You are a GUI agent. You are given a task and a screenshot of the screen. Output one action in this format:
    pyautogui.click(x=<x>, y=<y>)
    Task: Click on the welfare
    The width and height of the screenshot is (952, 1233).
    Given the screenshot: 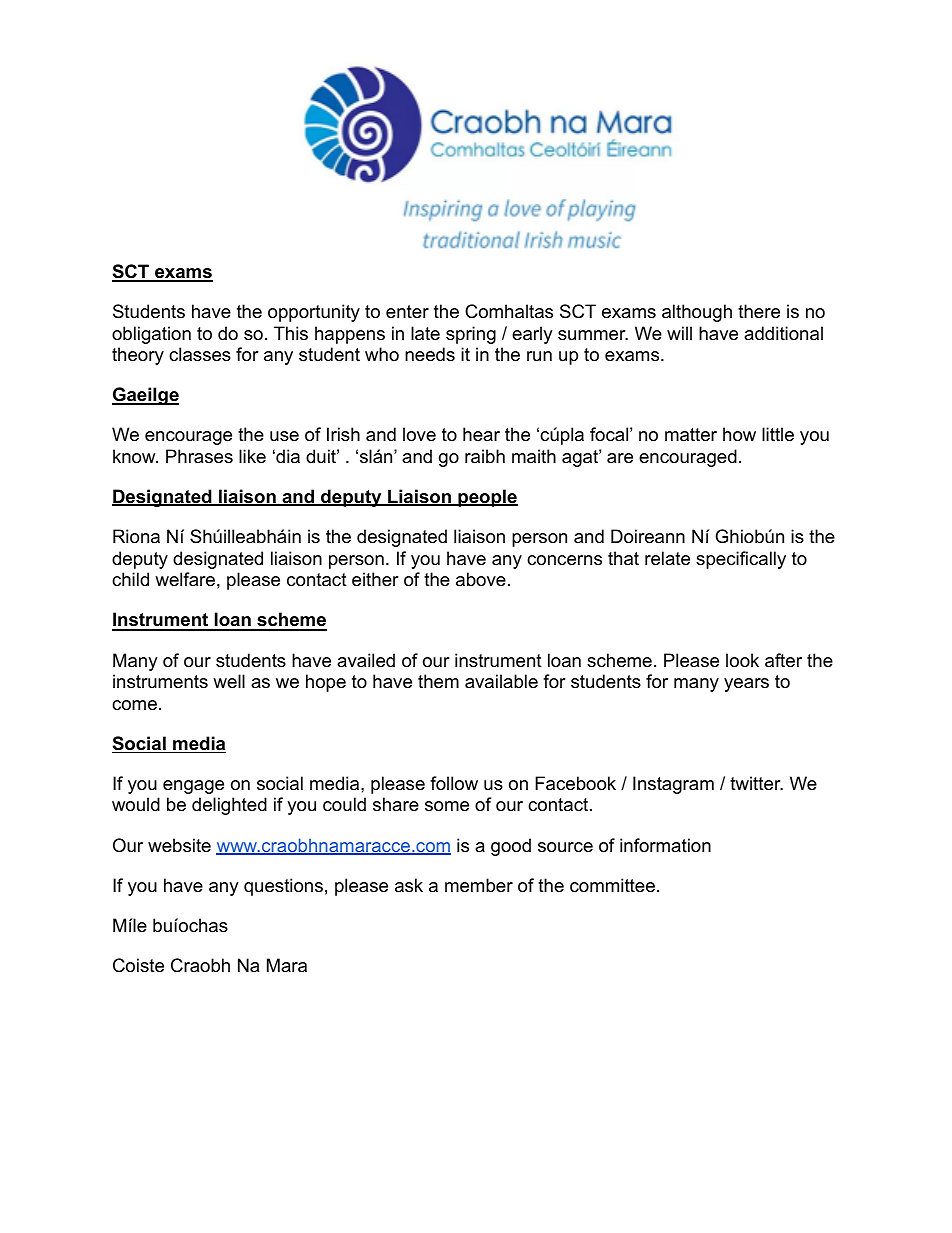 What is the action you would take?
    pyautogui.click(x=185, y=579)
